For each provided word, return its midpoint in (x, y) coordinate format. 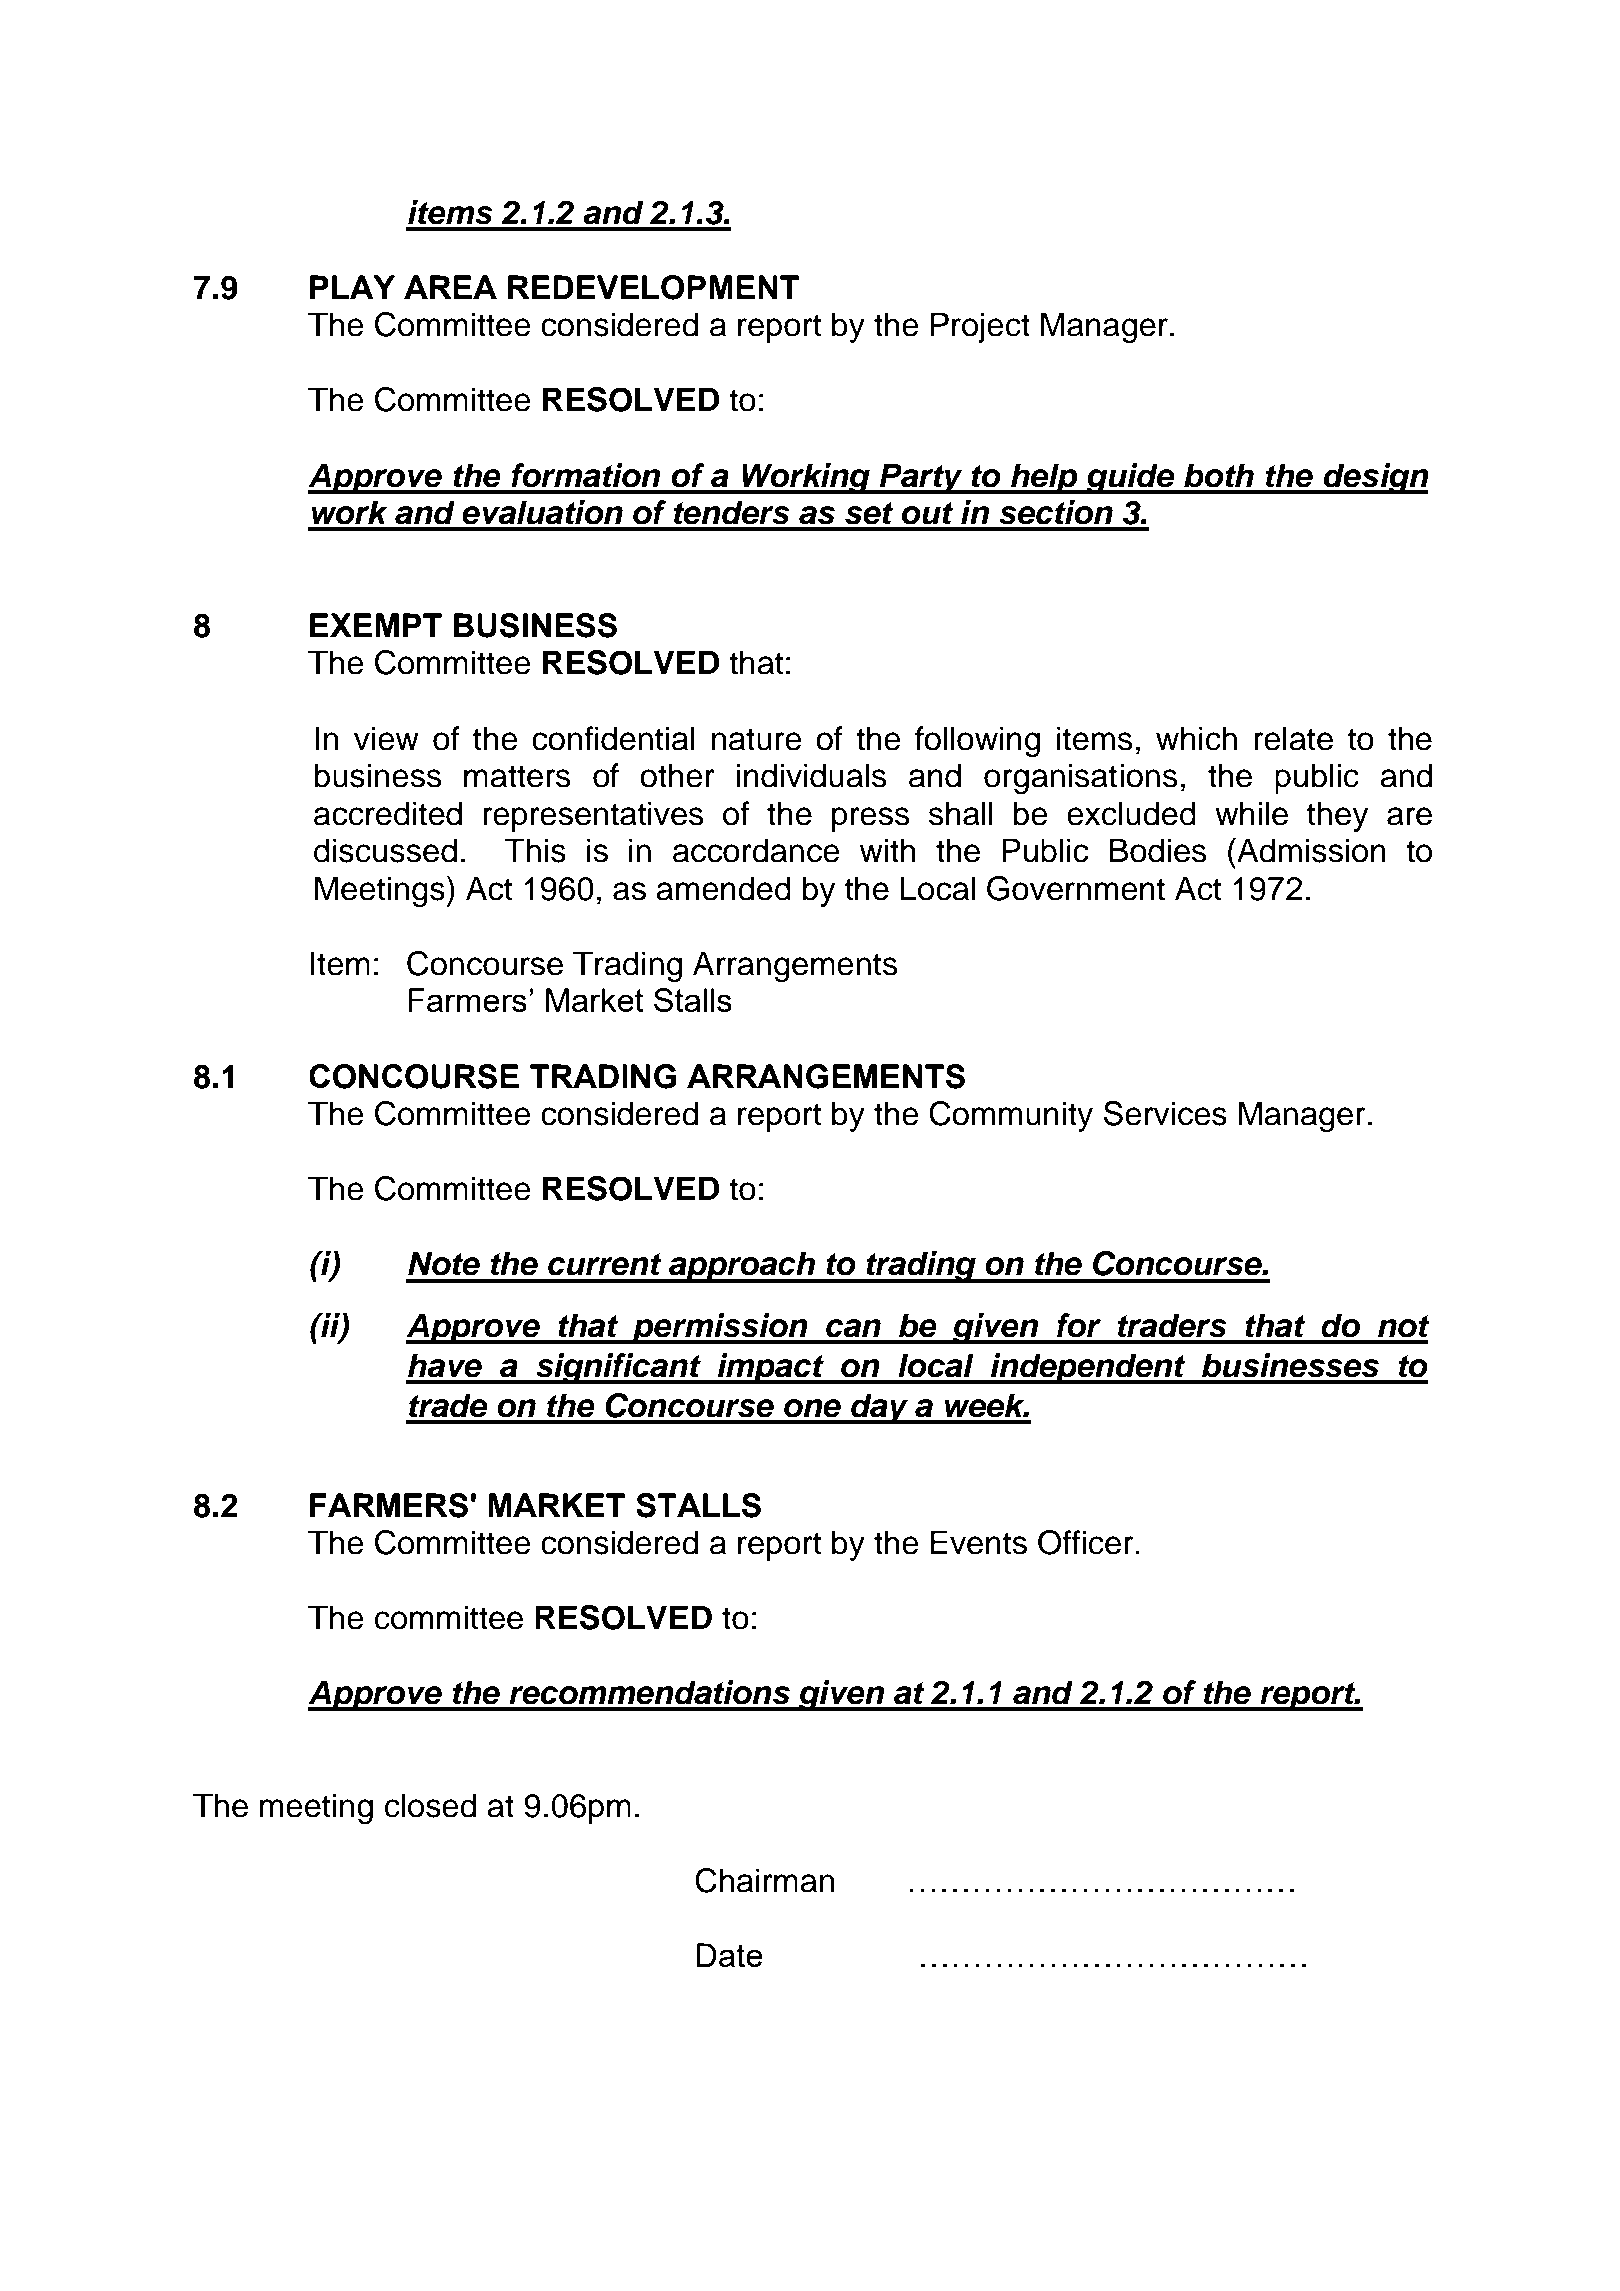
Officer (1087, 1542)
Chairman (764, 1880)
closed (430, 1805)
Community (1011, 1116)
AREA (450, 287)
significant (618, 1368)
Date (729, 1955)
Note (444, 1263)
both (1219, 475)
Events (979, 1542)
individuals (812, 775)
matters (517, 776)
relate (1293, 738)
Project (980, 327)
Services (1165, 1113)
